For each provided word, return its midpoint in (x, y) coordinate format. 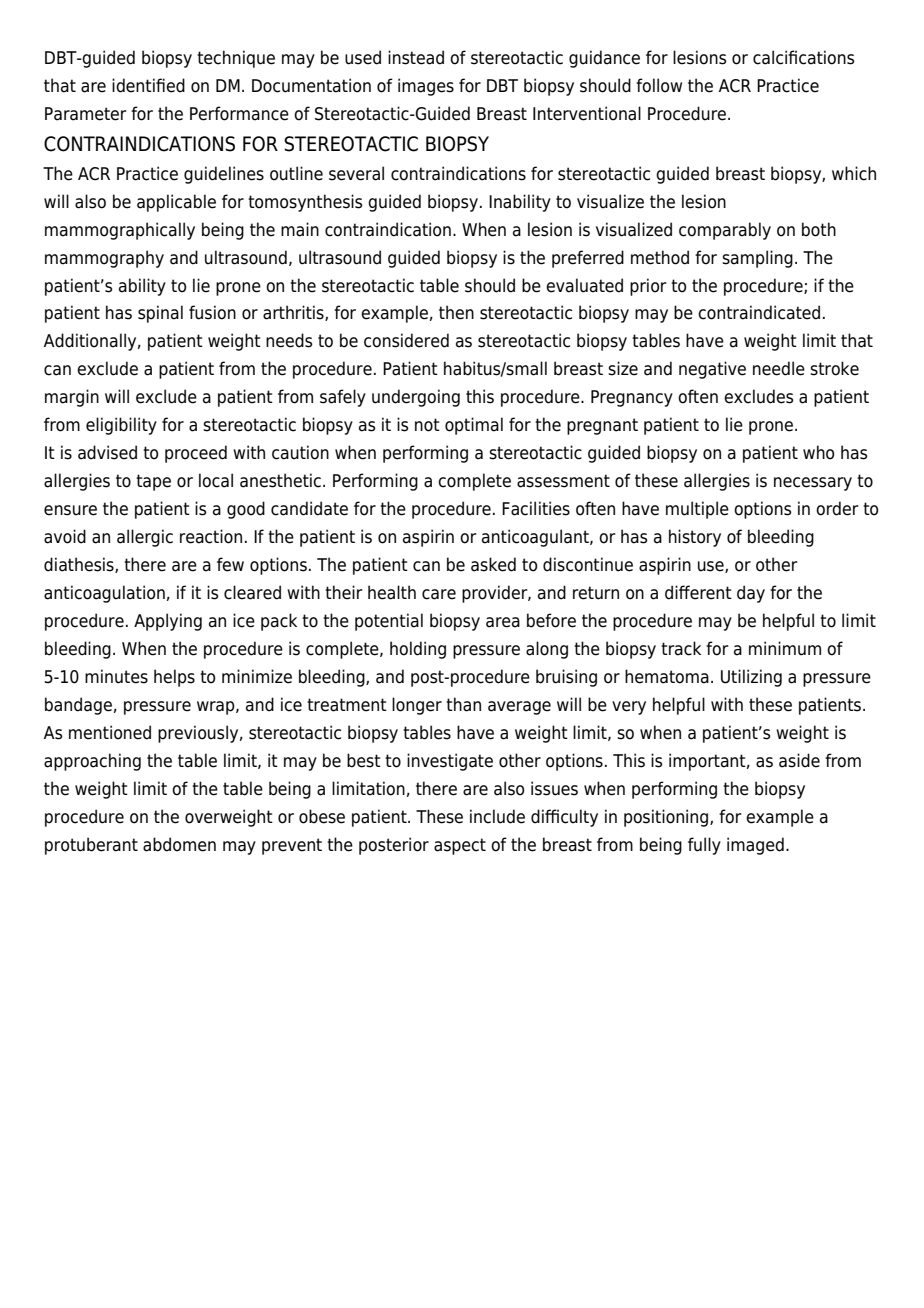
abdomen (179, 844)
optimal (474, 426)
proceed (196, 454)
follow (659, 85)
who (818, 452)
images (426, 87)
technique (236, 59)
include (497, 816)
